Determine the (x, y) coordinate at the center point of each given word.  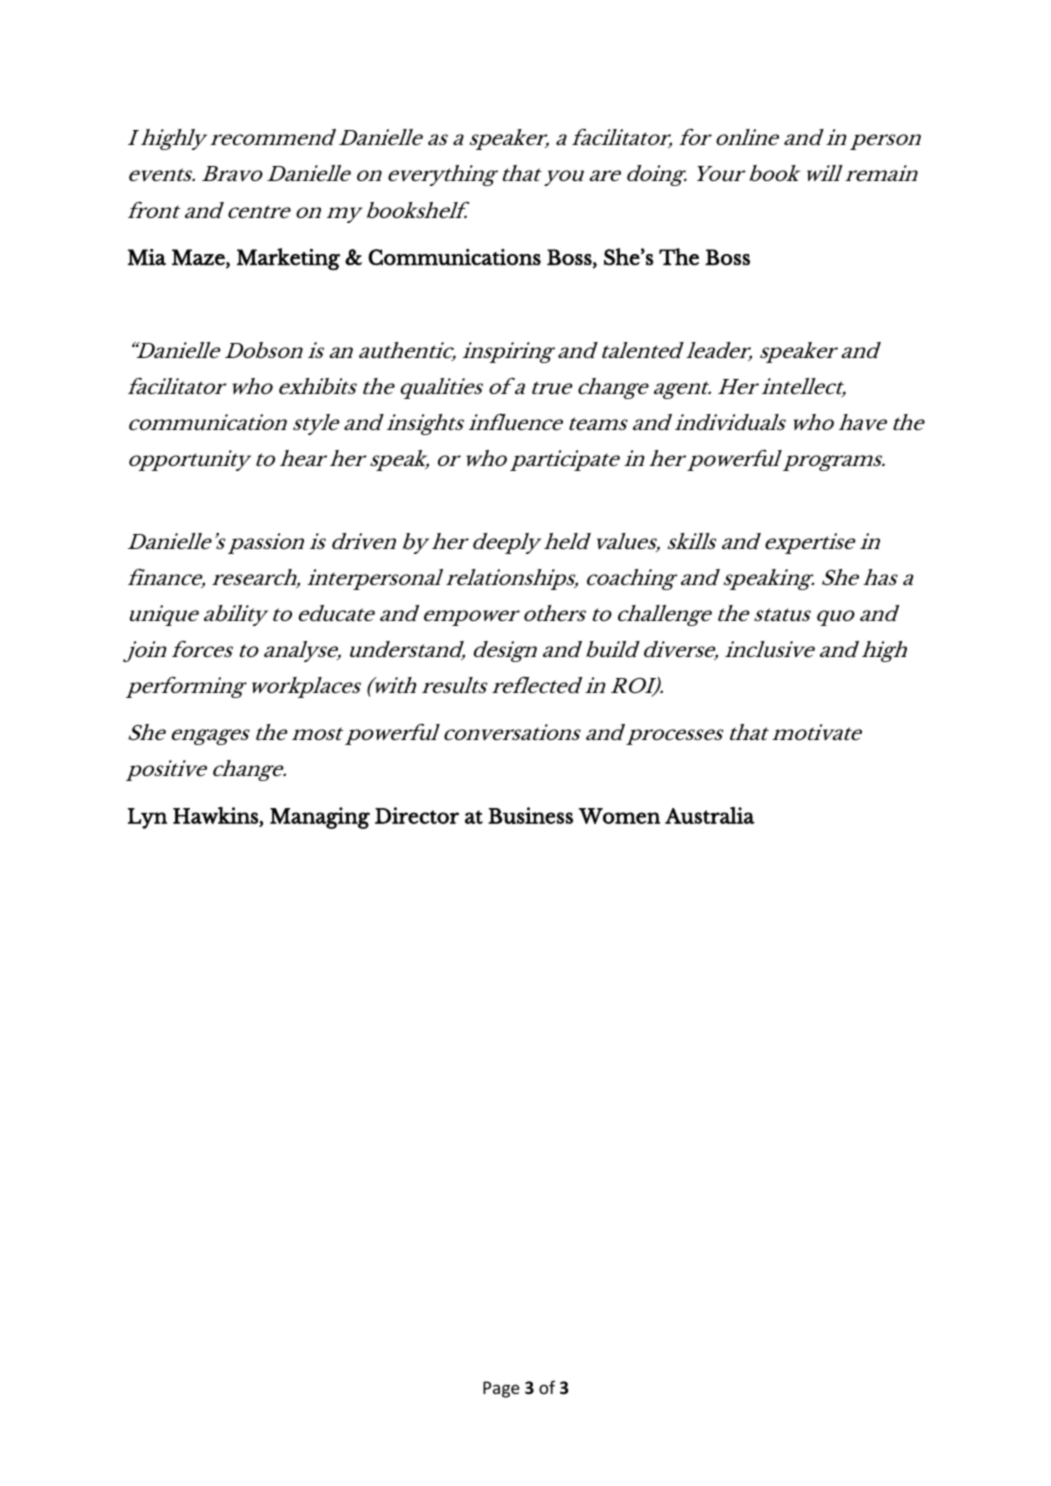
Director (417, 815)
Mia (147, 257)
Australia (710, 815)
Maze (199, 257)
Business (530, 815)
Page (501, 1389)
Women (619, 816)
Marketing (288, 259)
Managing (320, 818)
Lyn (147, 818)
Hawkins (215, 815)
